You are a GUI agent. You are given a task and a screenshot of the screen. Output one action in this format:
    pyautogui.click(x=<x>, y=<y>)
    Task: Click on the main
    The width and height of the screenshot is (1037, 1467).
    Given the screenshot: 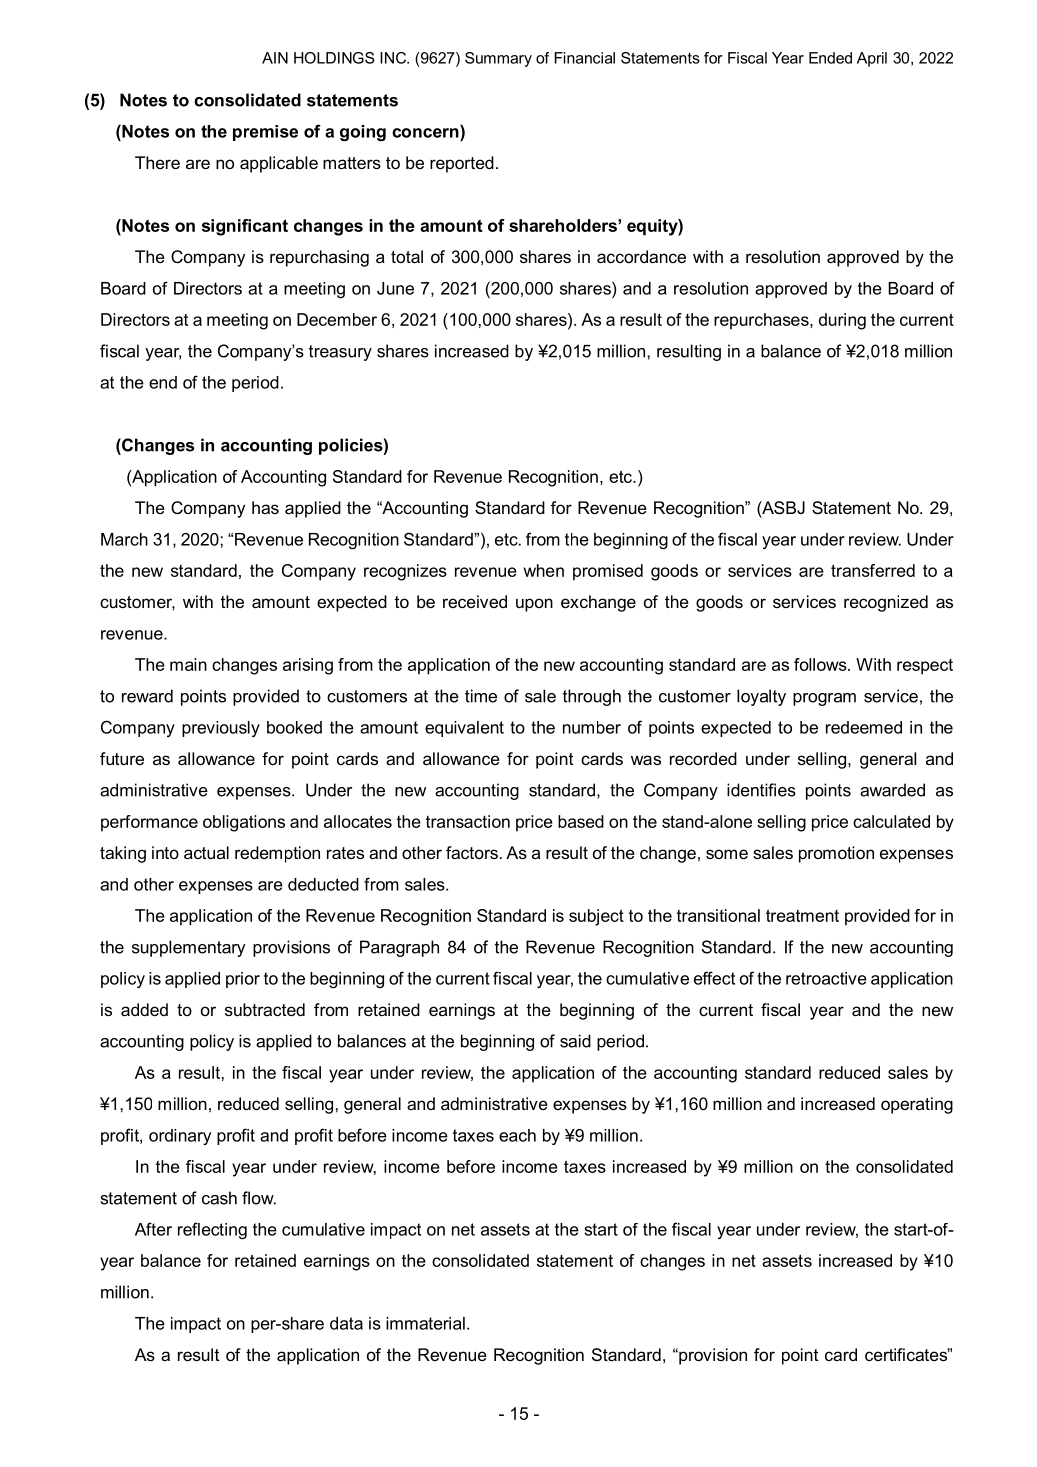 What is the action you would take?
    pyautogui.click(x=188, y=664)
